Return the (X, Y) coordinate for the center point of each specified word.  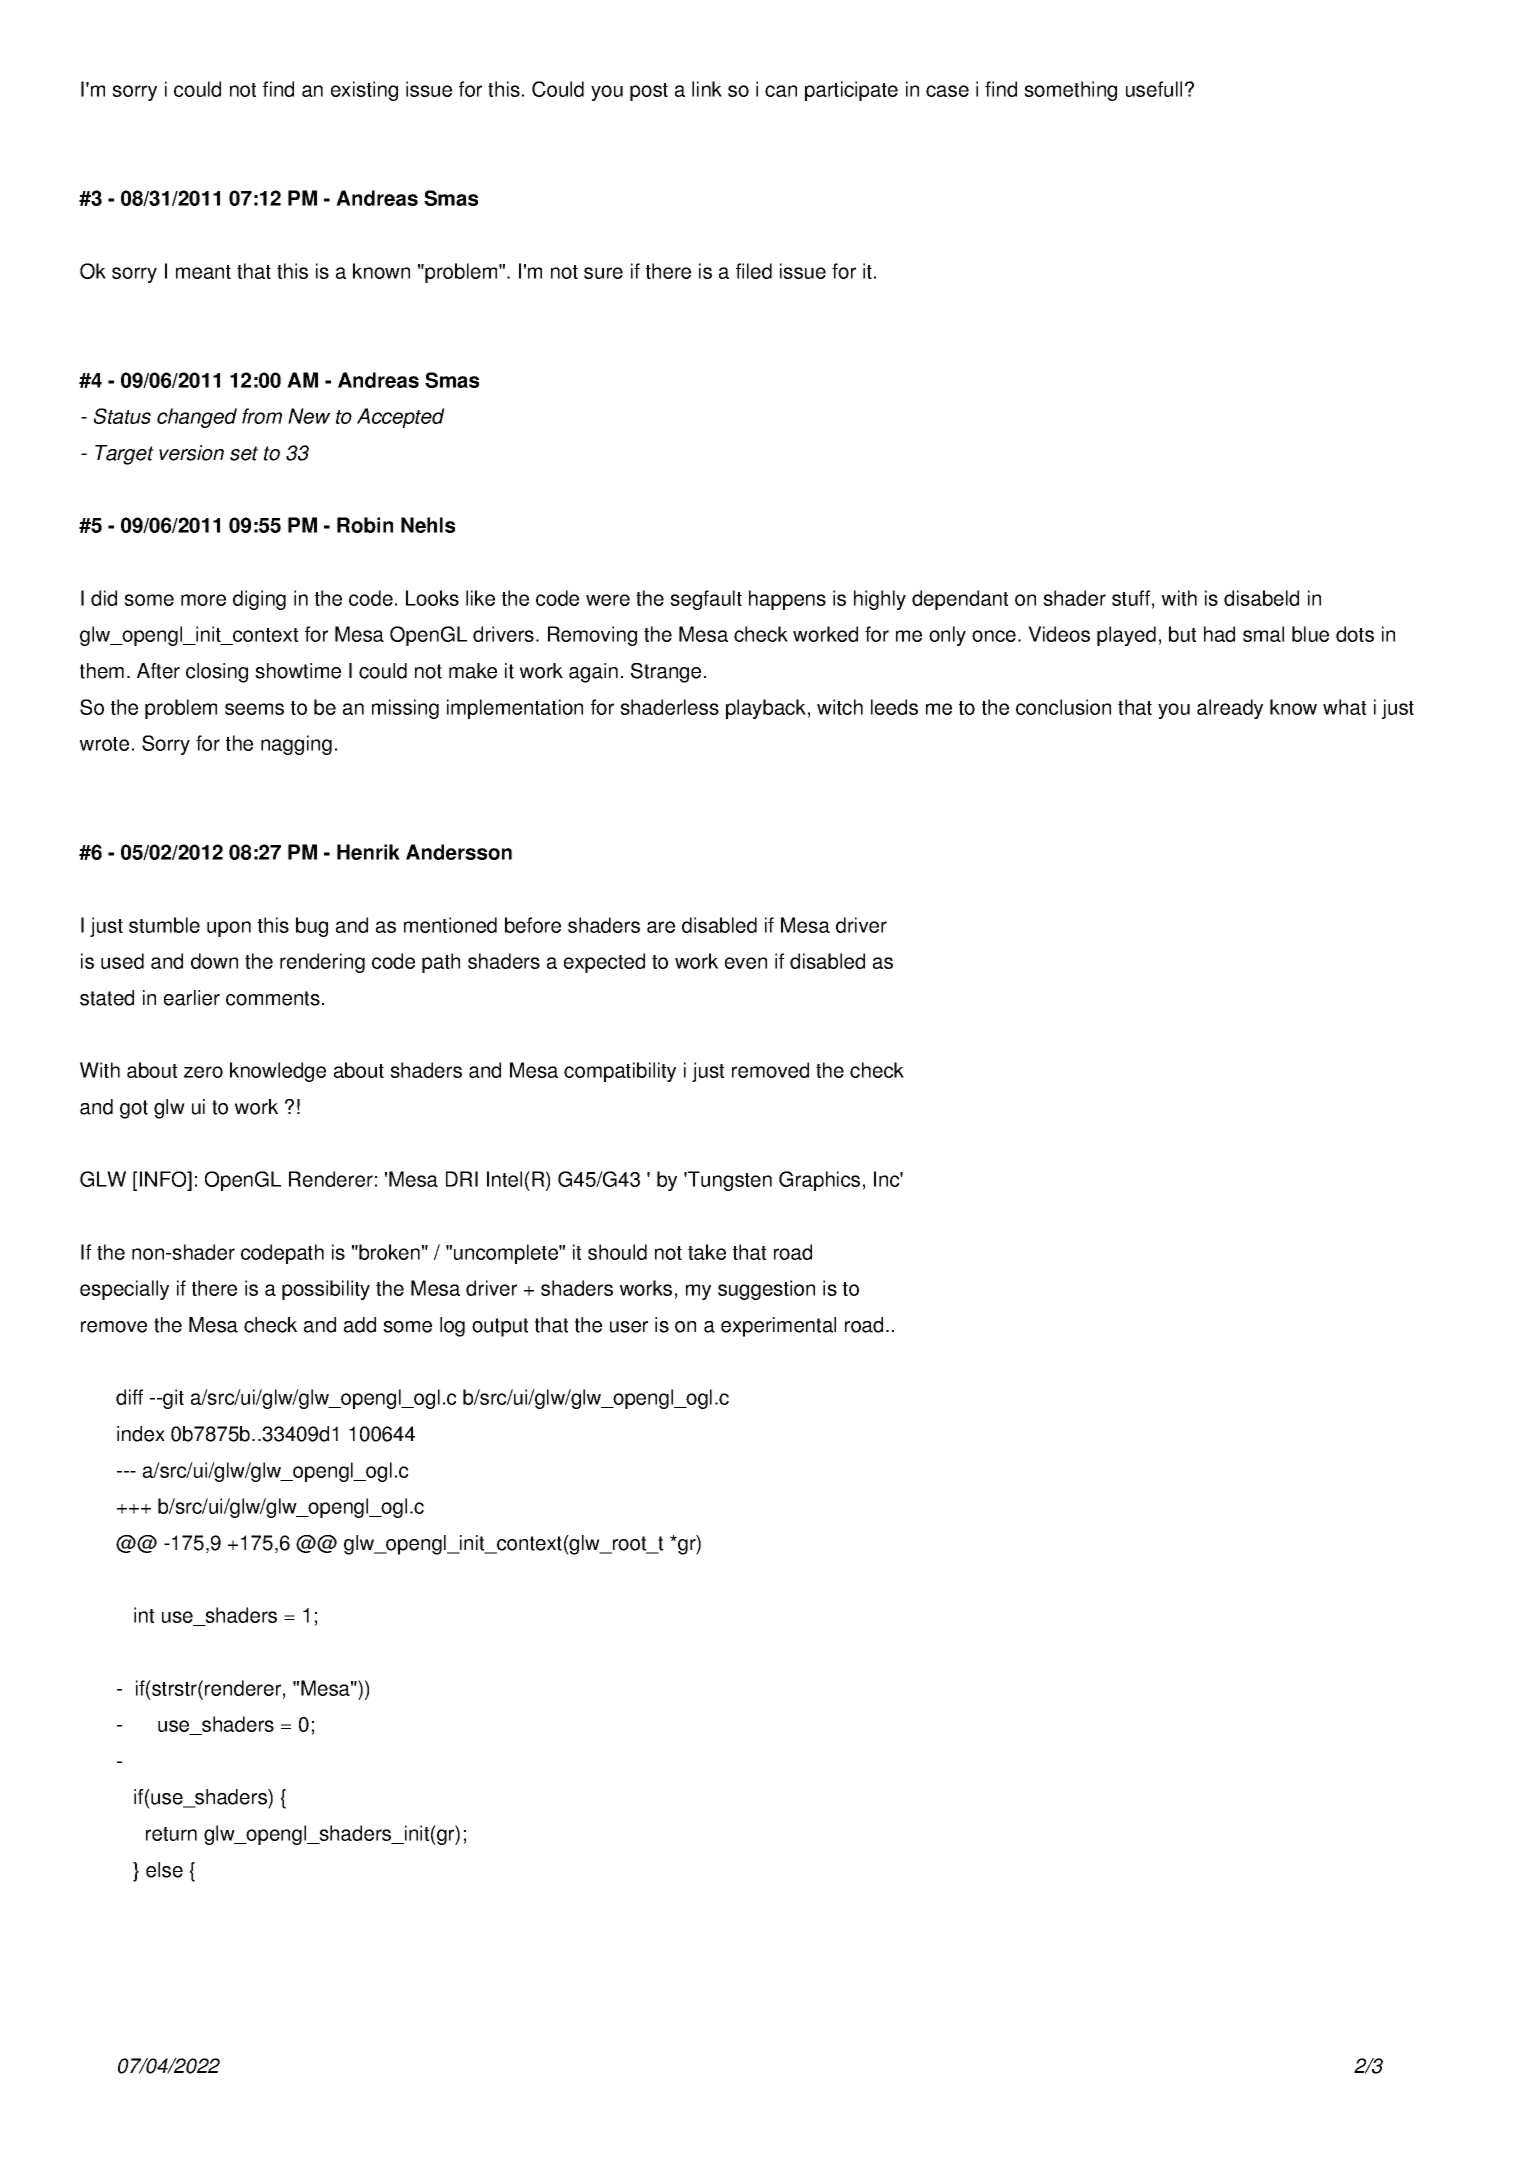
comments (273, 998)
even (746, 963)
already (1230, 709)
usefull (1154, 89)
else (164, 1870)
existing (364, 91)
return (171, 1834)
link (707, 89)
